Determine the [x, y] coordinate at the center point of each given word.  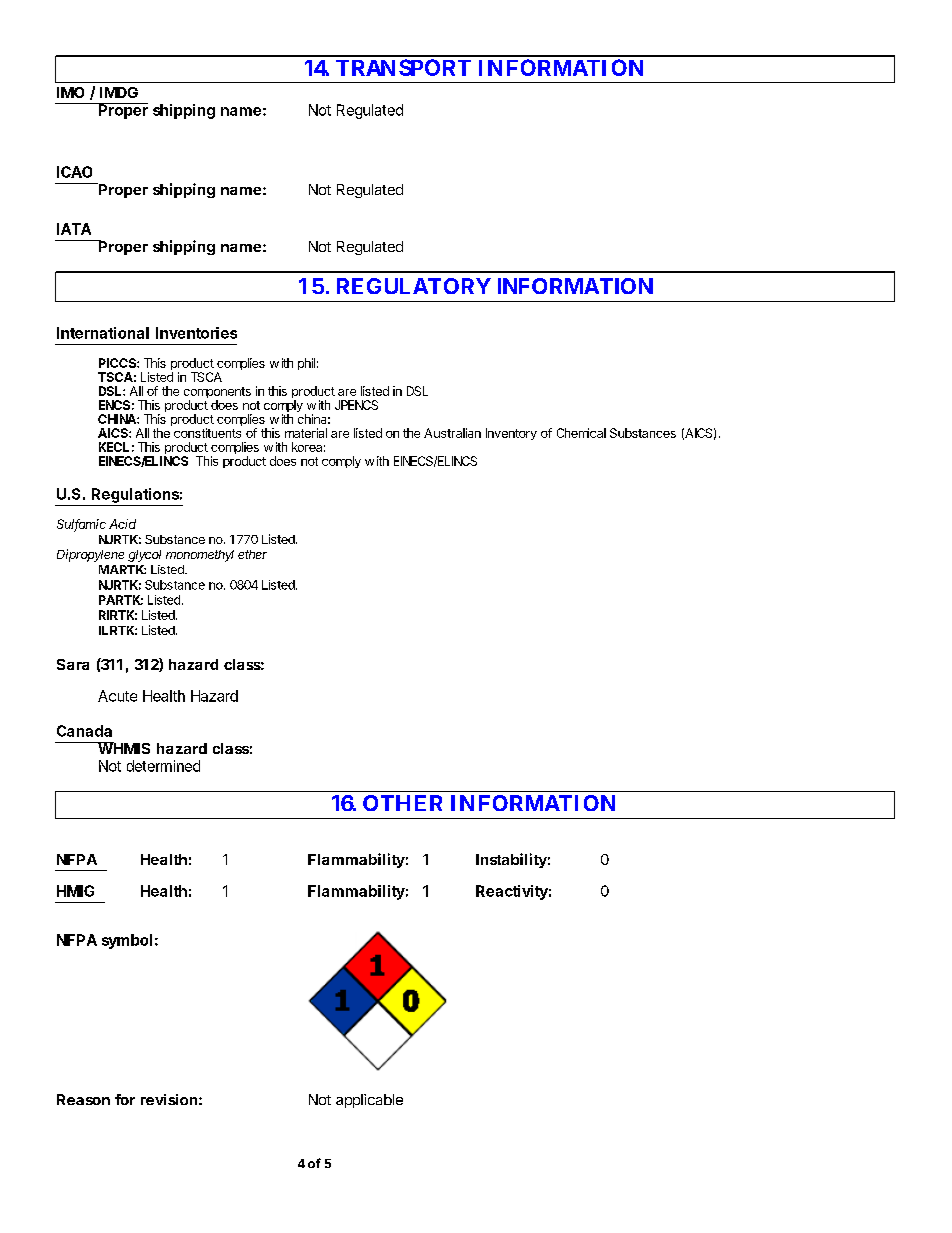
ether [252, 554]
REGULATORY [414, 286]
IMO [70, 92]
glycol [144, 556]
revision [169, 1099]
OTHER [402, 803]
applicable [369, 1101]
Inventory [511, 434]
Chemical [581, 433]
